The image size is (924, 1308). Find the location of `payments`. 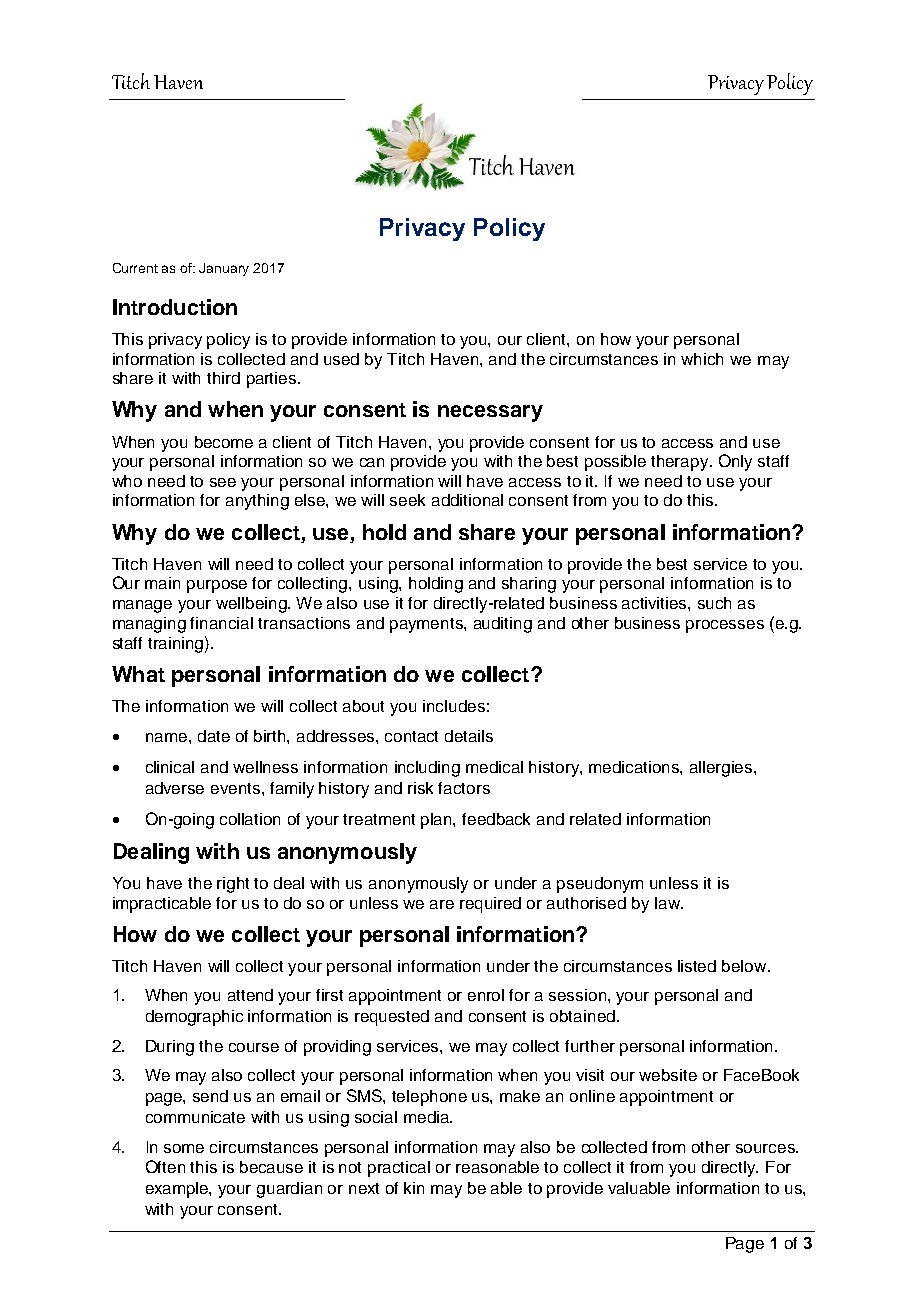

payments is located at coordinates (427, 625).
